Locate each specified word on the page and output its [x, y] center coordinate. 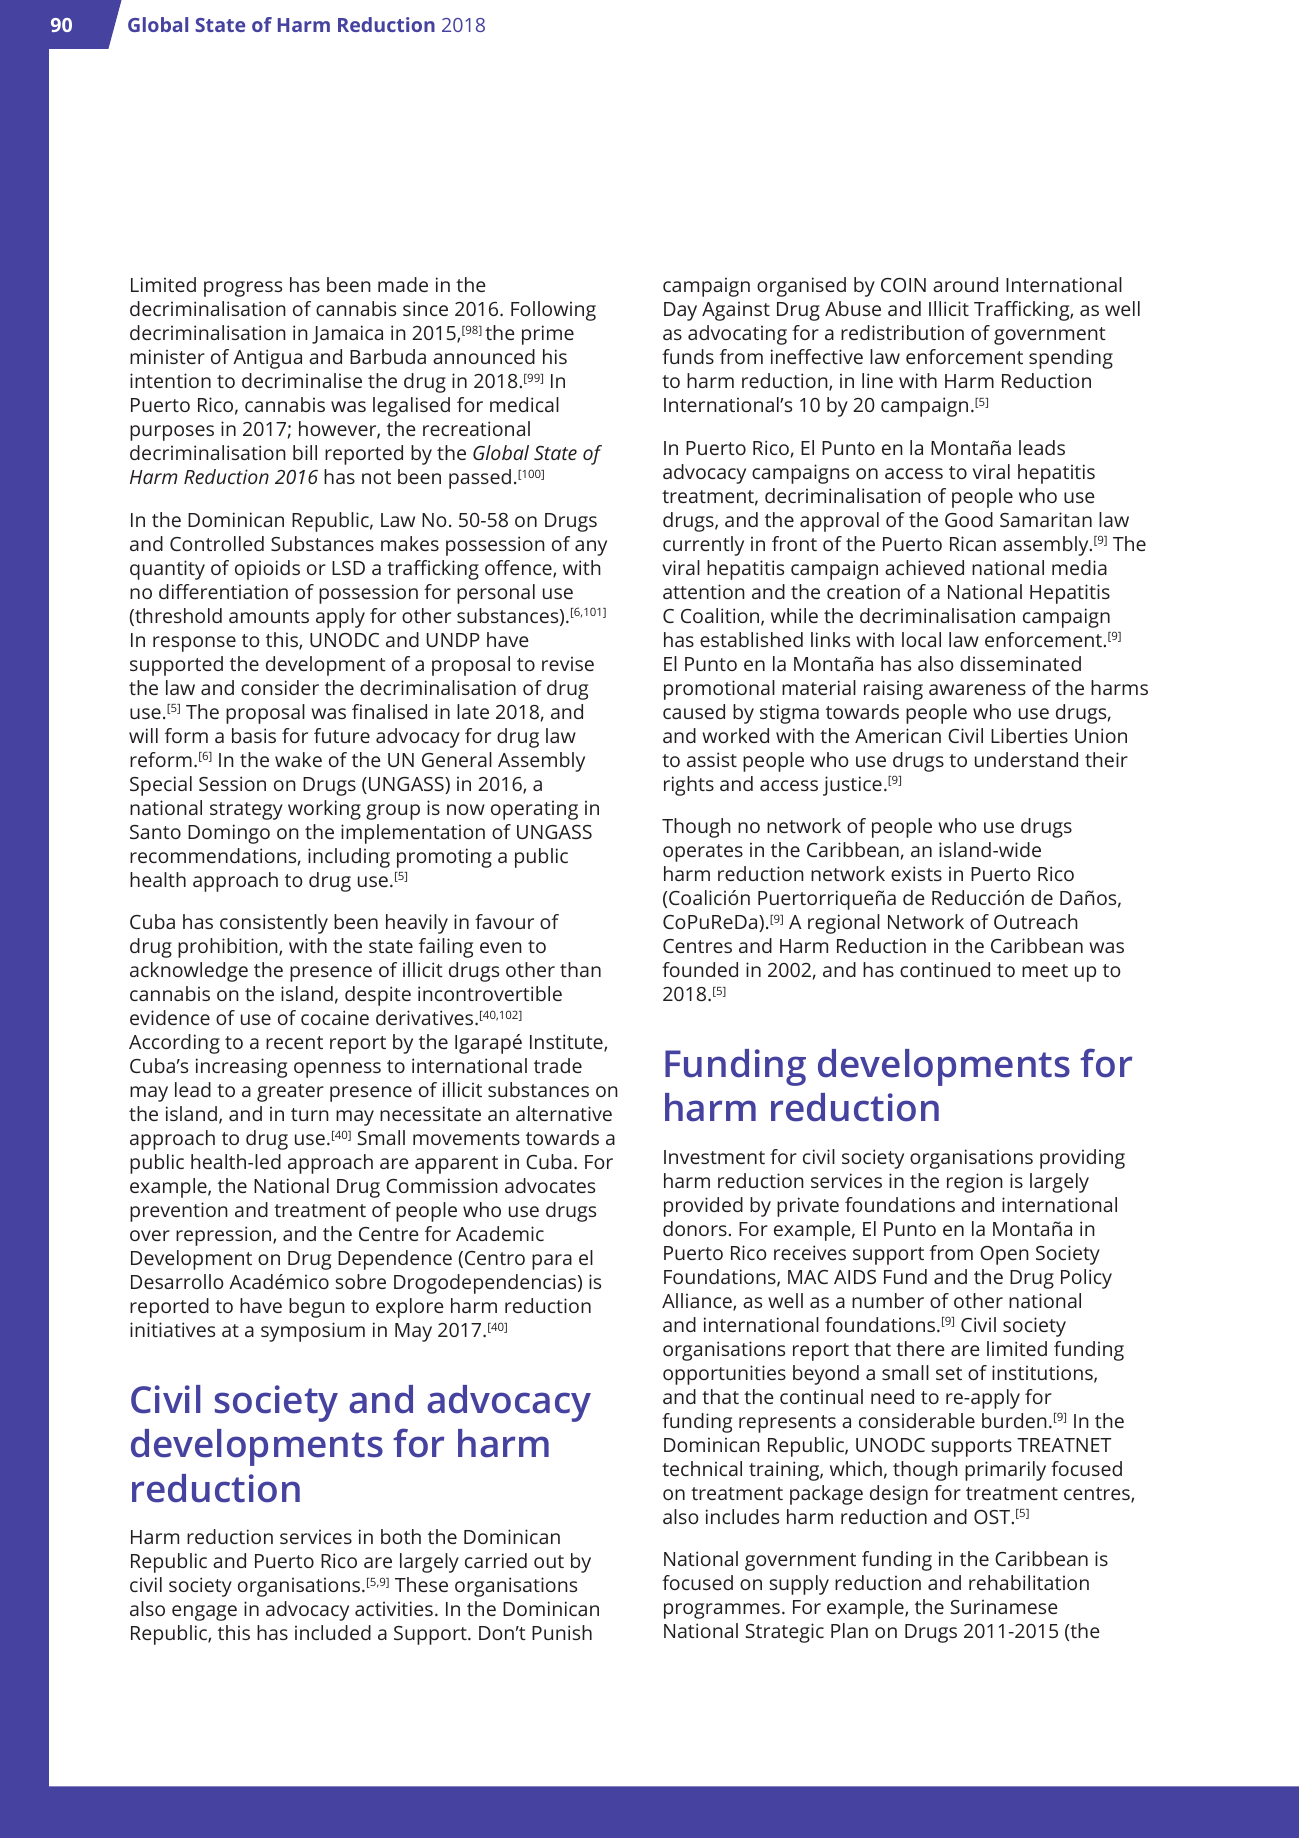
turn [310, 1114]
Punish [562, 1632]
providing [1082, 1159]
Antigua [267, 359]
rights [689, 786]
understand [1026, 759]
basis [254, 735]
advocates [550, 1185]
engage [204, 1613]
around [965, 284]
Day [680, 311]
